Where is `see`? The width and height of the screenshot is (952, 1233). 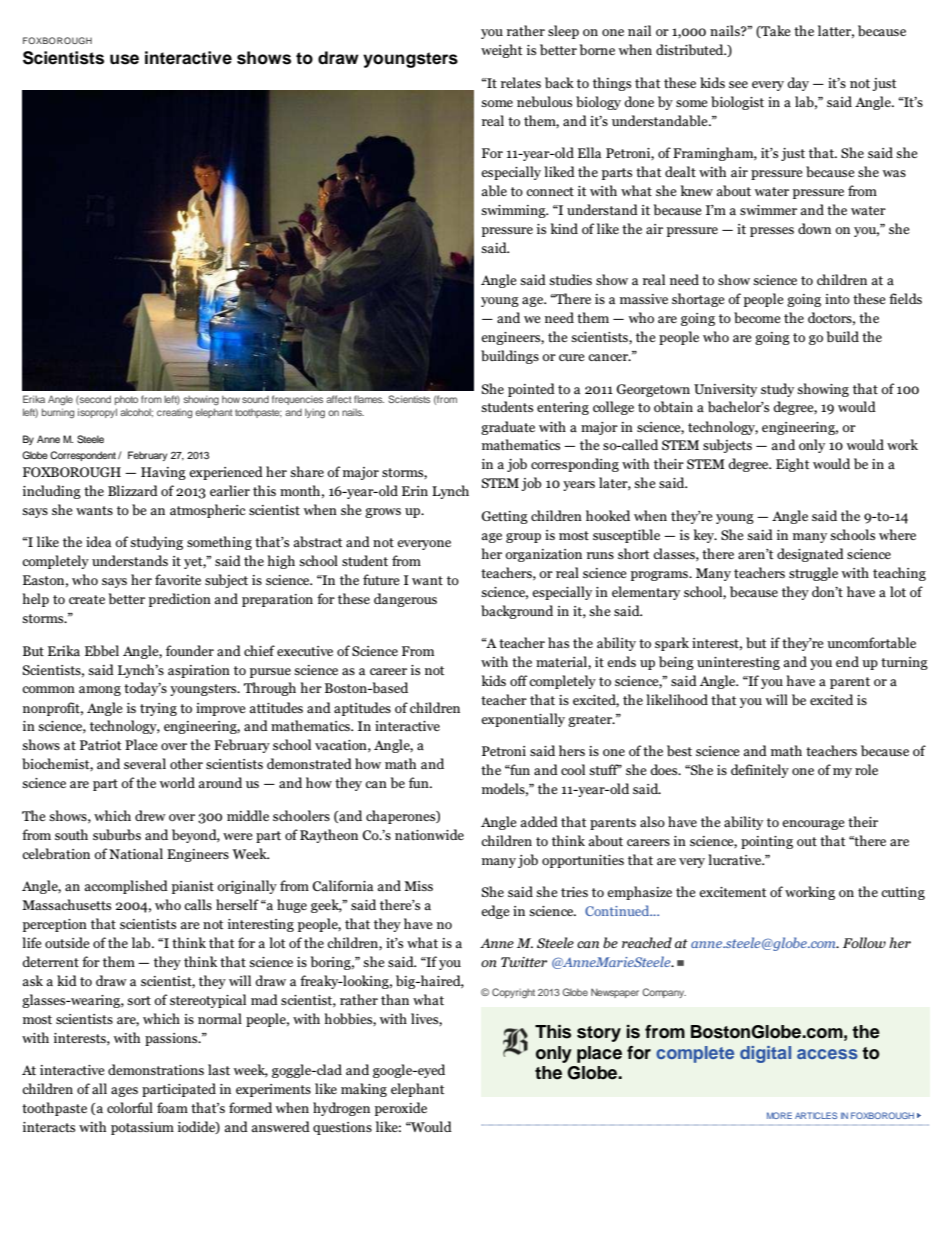
see is located at coordinates (738, 84).
